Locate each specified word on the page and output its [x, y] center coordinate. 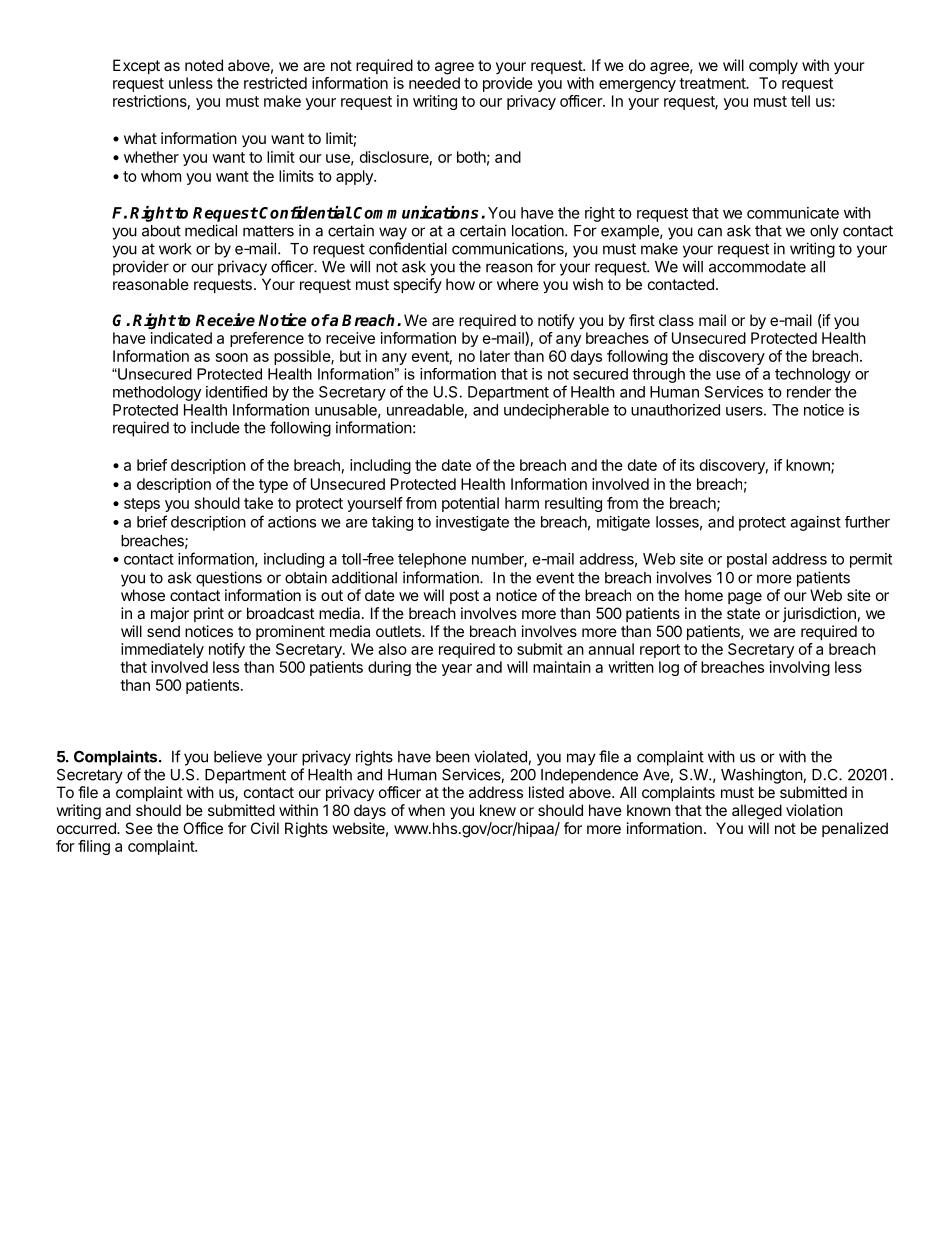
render [809, 392]
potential [470, 504]
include [215, 427]
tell [800, 101]
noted [204, 65]
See [139, 828]
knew [498, 810]
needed [434, 83]
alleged [757, 812]
